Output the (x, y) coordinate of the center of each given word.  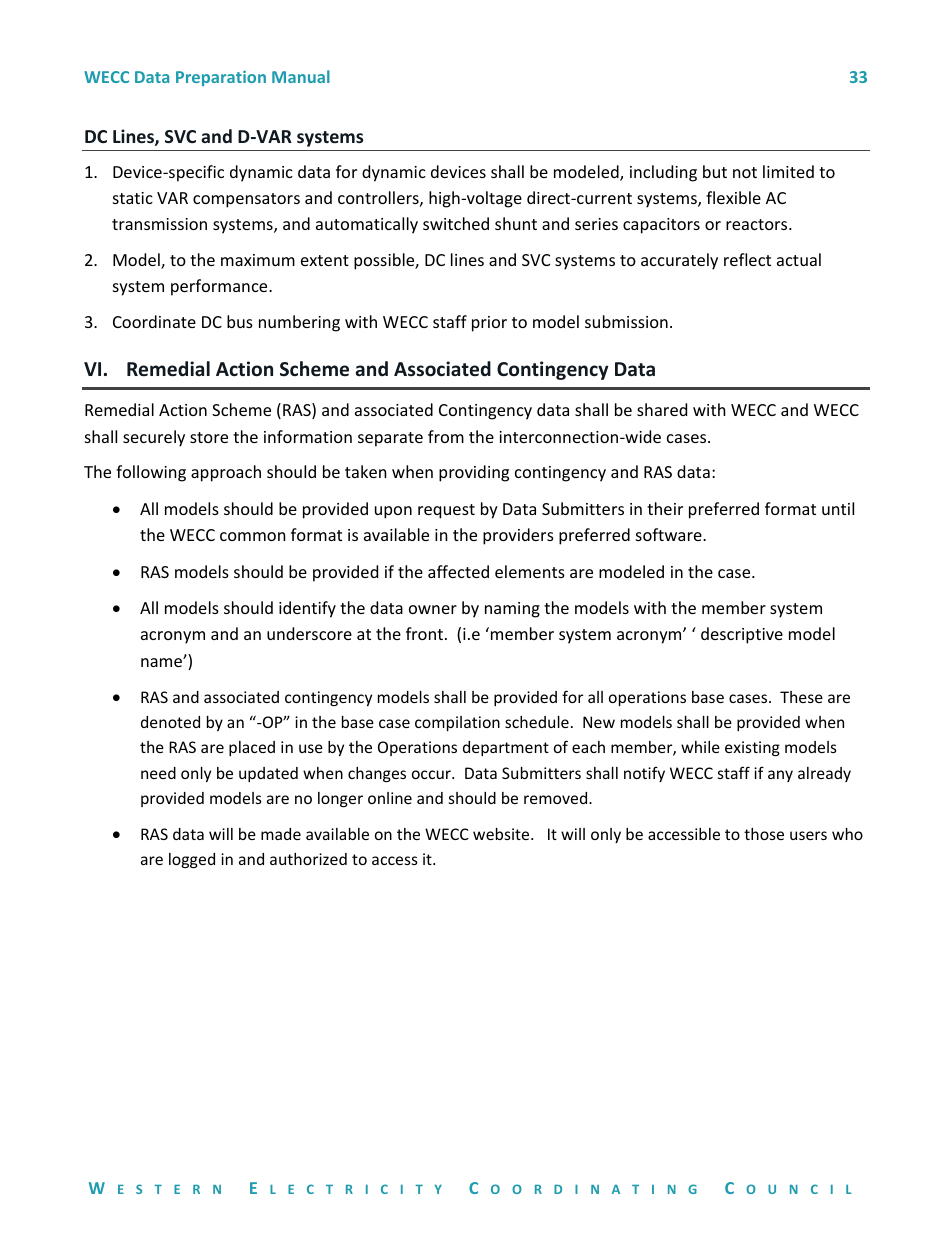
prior (489, 324)
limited (788, 171)
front (424, 633)
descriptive (742, 635)
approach (226, 473)
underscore (309, 633)
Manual (301, 76)
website (502, 834)
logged (192, 860)
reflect (747, 259)
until (838, 508)
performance (220, 287)
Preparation (221, 78)
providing (474, 473)
